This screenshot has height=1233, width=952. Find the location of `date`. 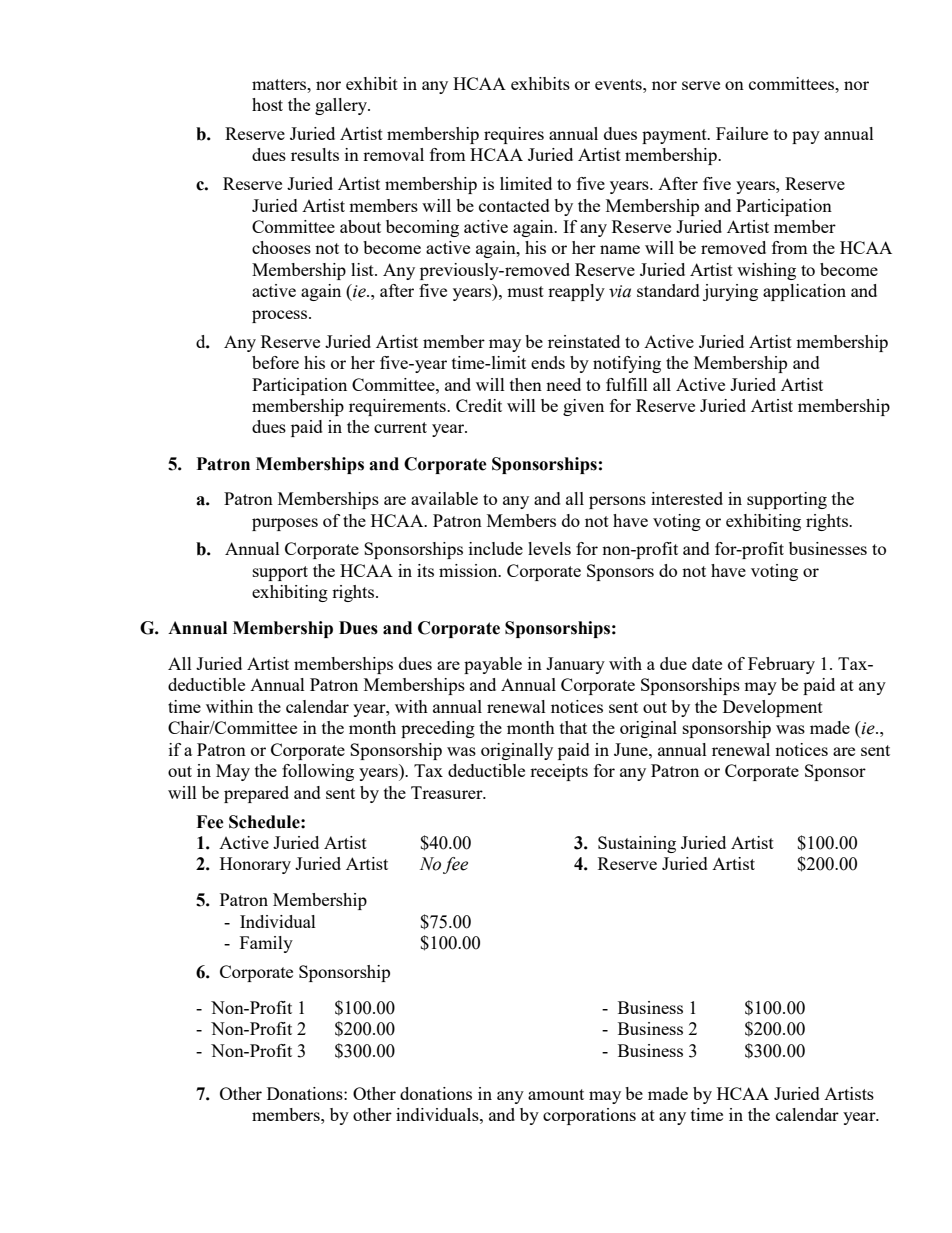

date is located at coordinates (707, 663).
